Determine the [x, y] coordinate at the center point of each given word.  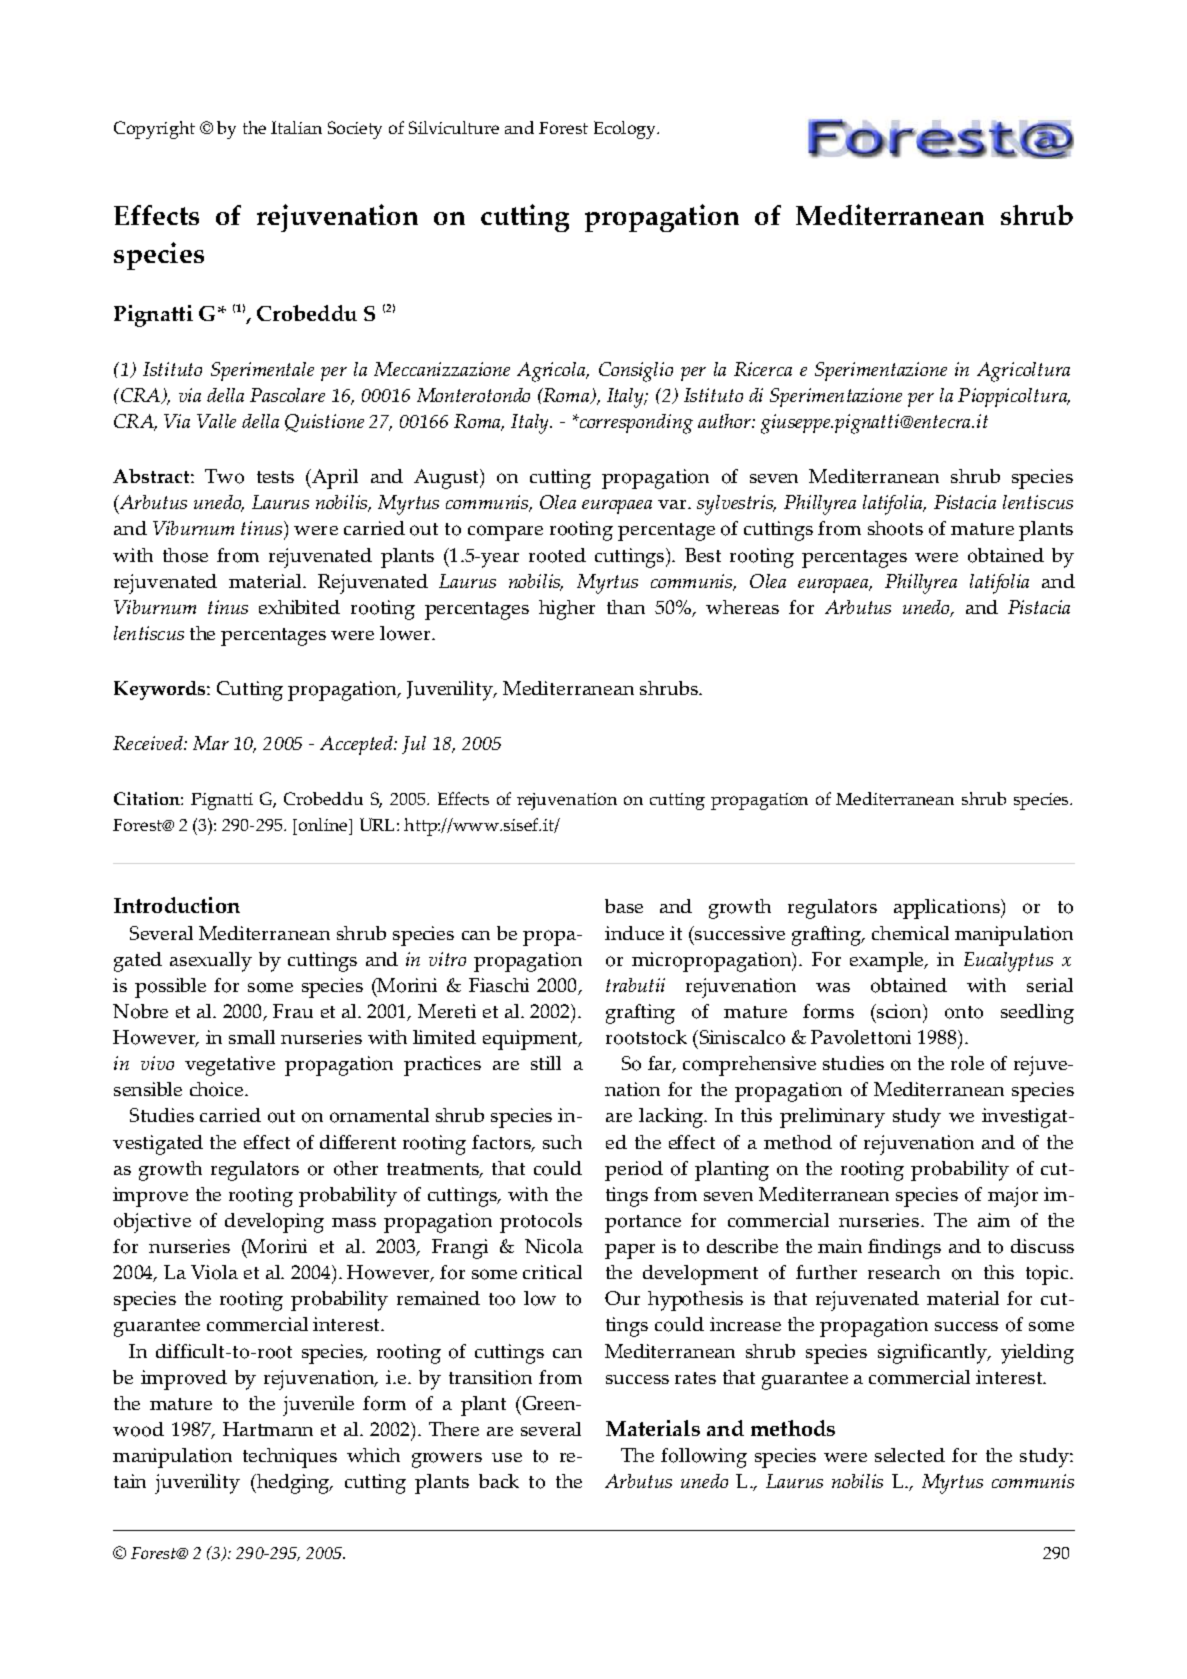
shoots [895, 528]
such [562, 1142]
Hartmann [268, 1429]
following [704, 1458]
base [624, 906]
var [673, 504]
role [967, 1063]
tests [275, 477]
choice [218, 1089]
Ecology [626, 130]
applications [948, 909]
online [323, 824]
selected [910, 1455]
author [725, 421]
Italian [296, 127]
